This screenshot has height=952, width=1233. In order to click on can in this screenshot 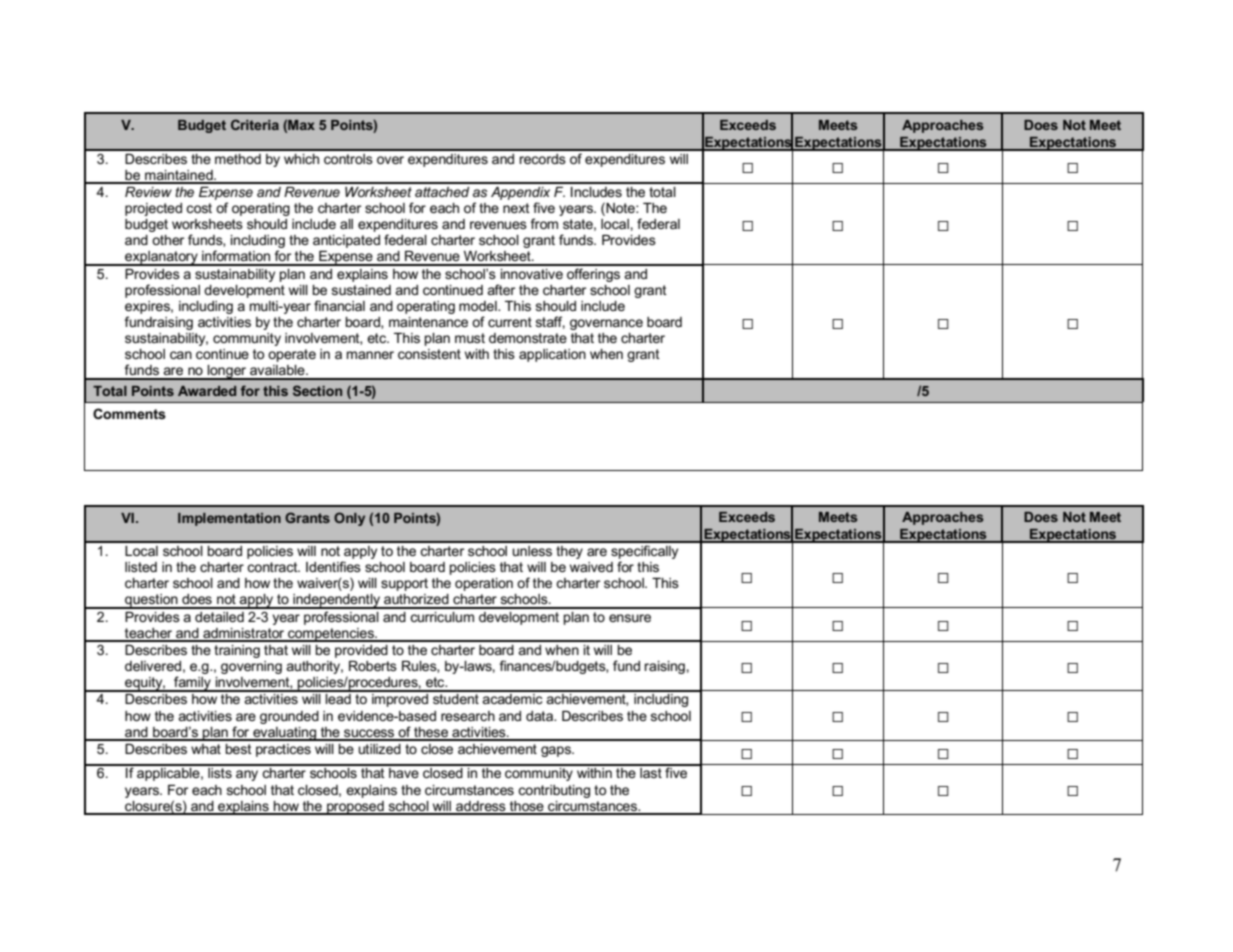, I will do `click(181, 355)`.
